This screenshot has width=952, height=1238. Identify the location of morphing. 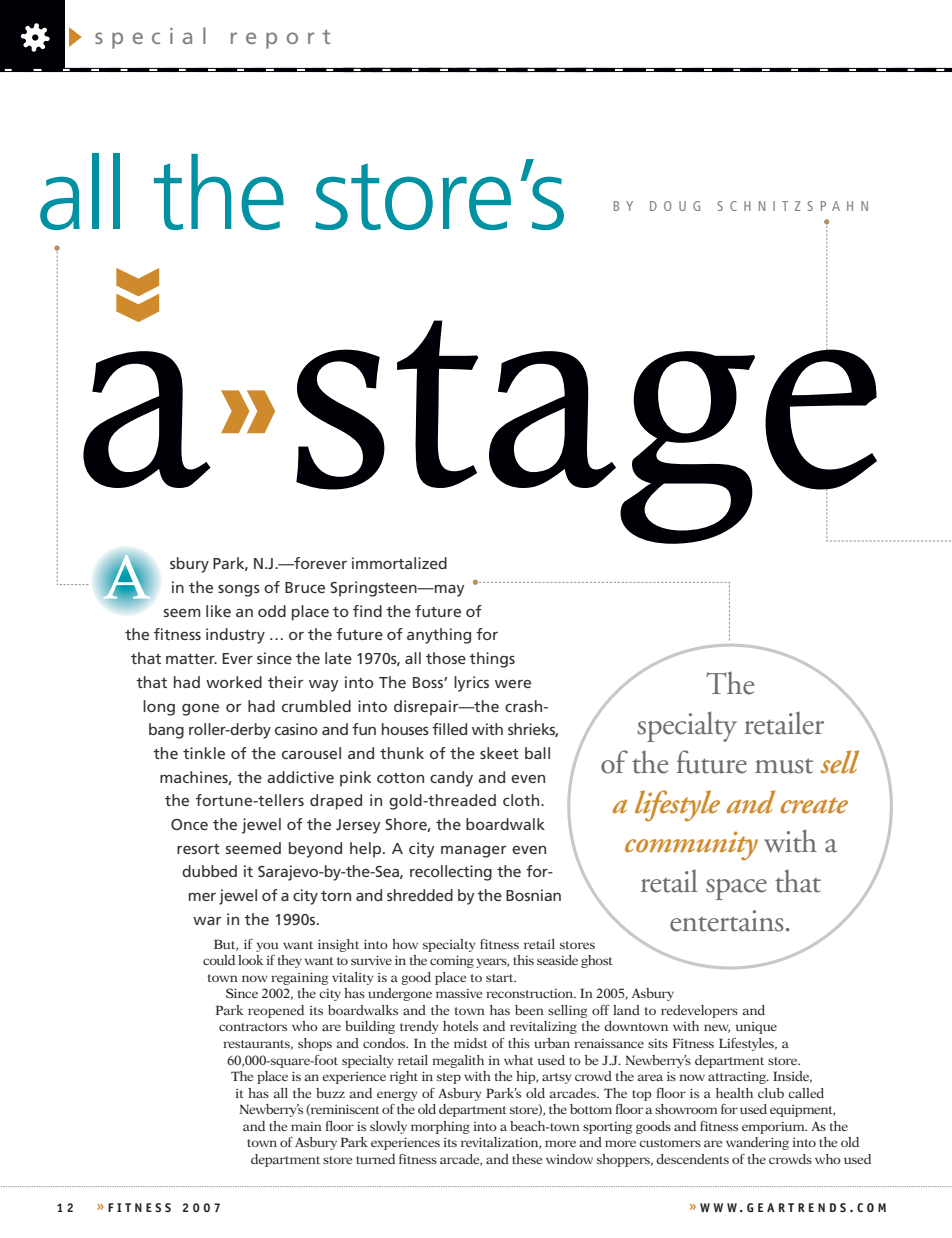
(440, 1127).
